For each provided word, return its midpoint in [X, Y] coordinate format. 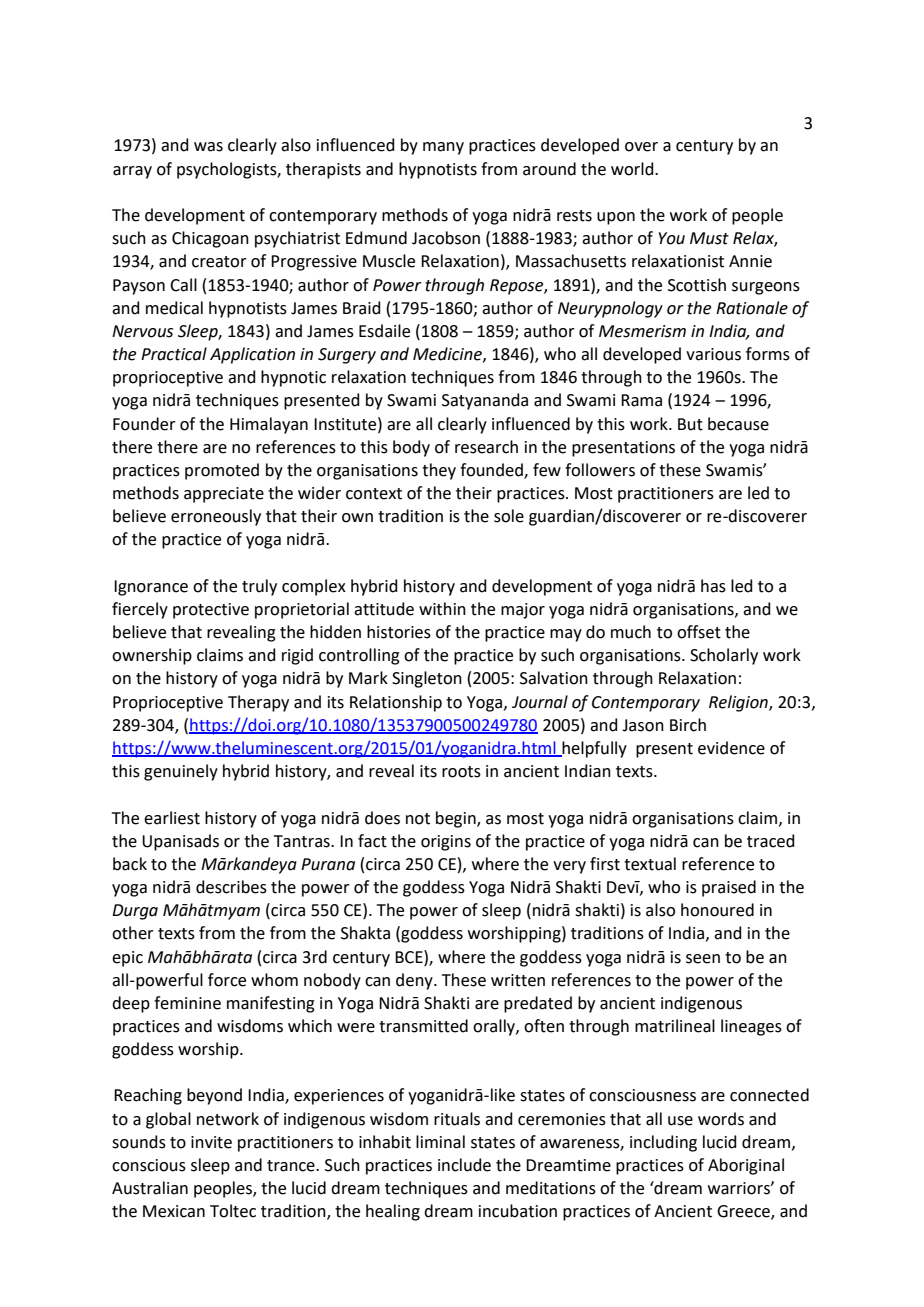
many [443, 148]
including [663, 1143]
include [464, 1165]
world [633, 169]
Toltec [233, 1211]
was [208, 147]
